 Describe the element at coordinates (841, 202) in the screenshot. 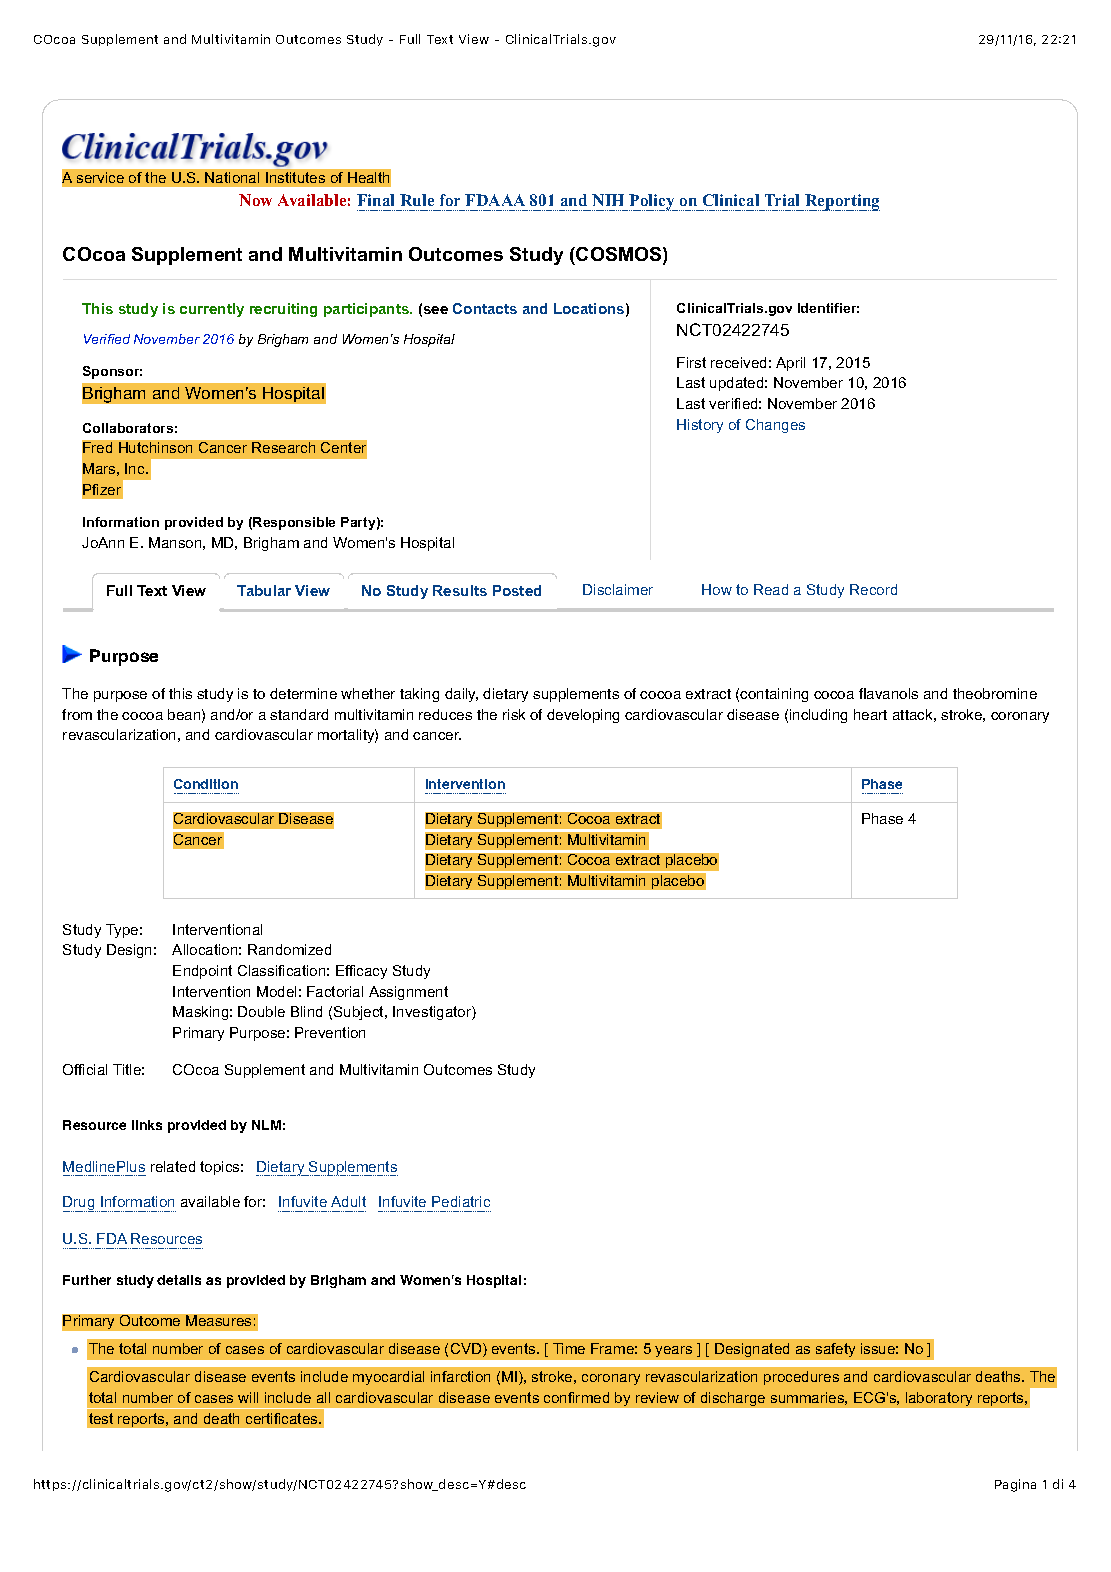

I see `Reporting` at that location.
